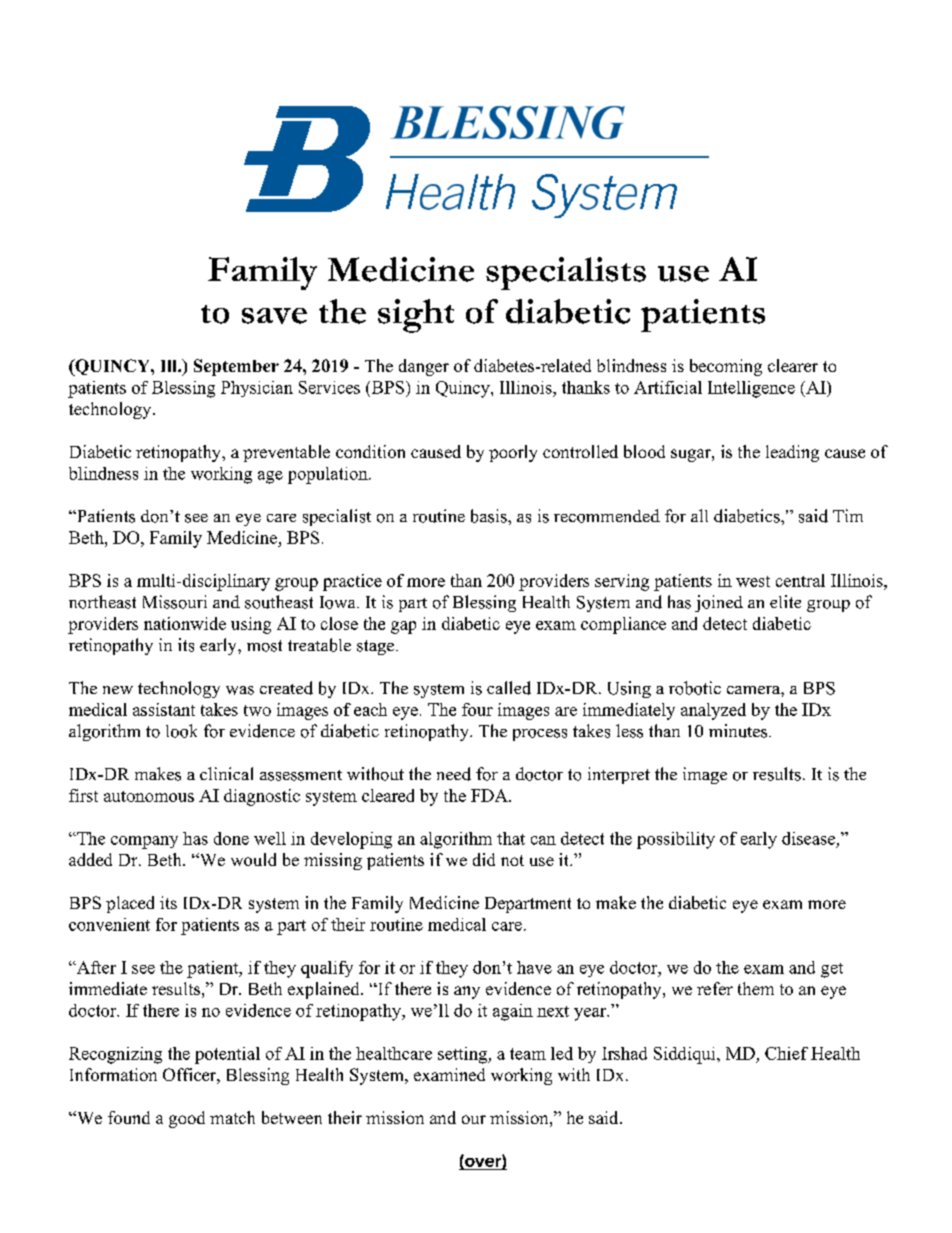 This document has width=952, height=1233. Describe the element at coordinates (484, 859) in the document. I see `did` at that location.
